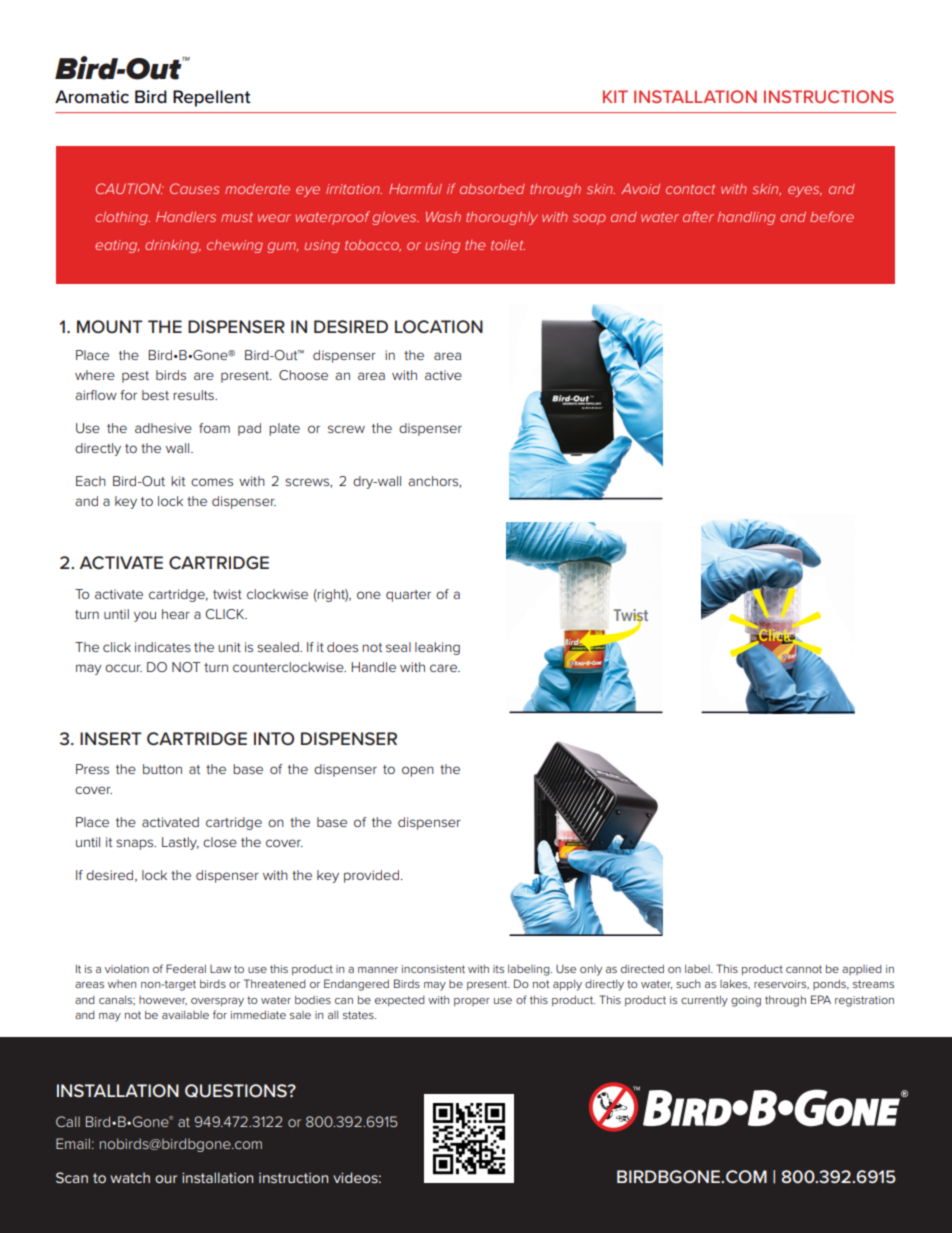 Image resolution: width=952 pixels, height=1233 pixels. I want to click on eyes, so click(805, 191).
